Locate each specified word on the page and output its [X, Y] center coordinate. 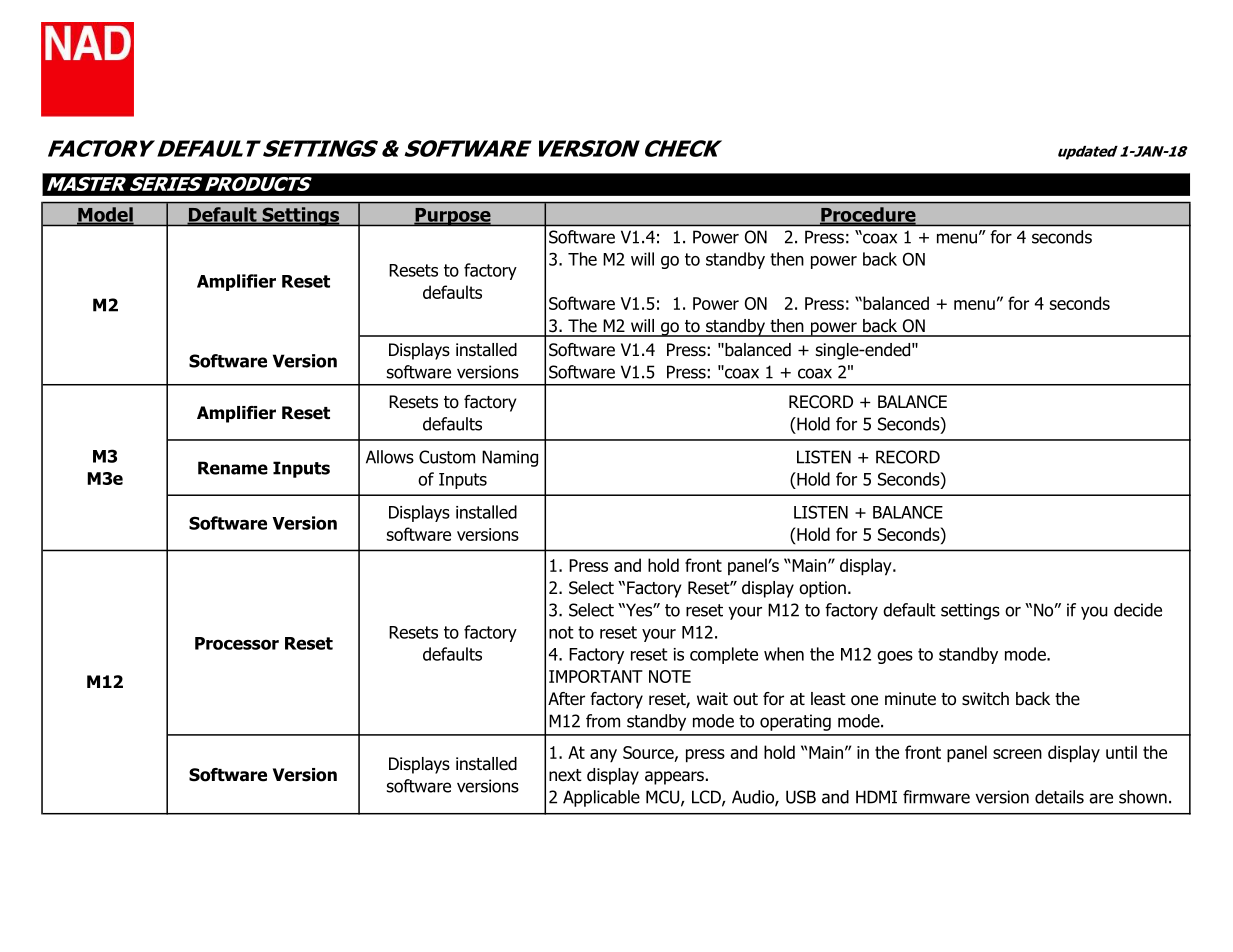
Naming [510, 458]
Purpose [453, 216]
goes [895, 657]
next [565, 775]
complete [724, 655]
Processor [237, 643]
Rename [233, 468]
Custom [447, 457]
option [822, 589]
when [784, 654]
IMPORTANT [596, 676]
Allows [390, 457]
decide [1138, 610]
